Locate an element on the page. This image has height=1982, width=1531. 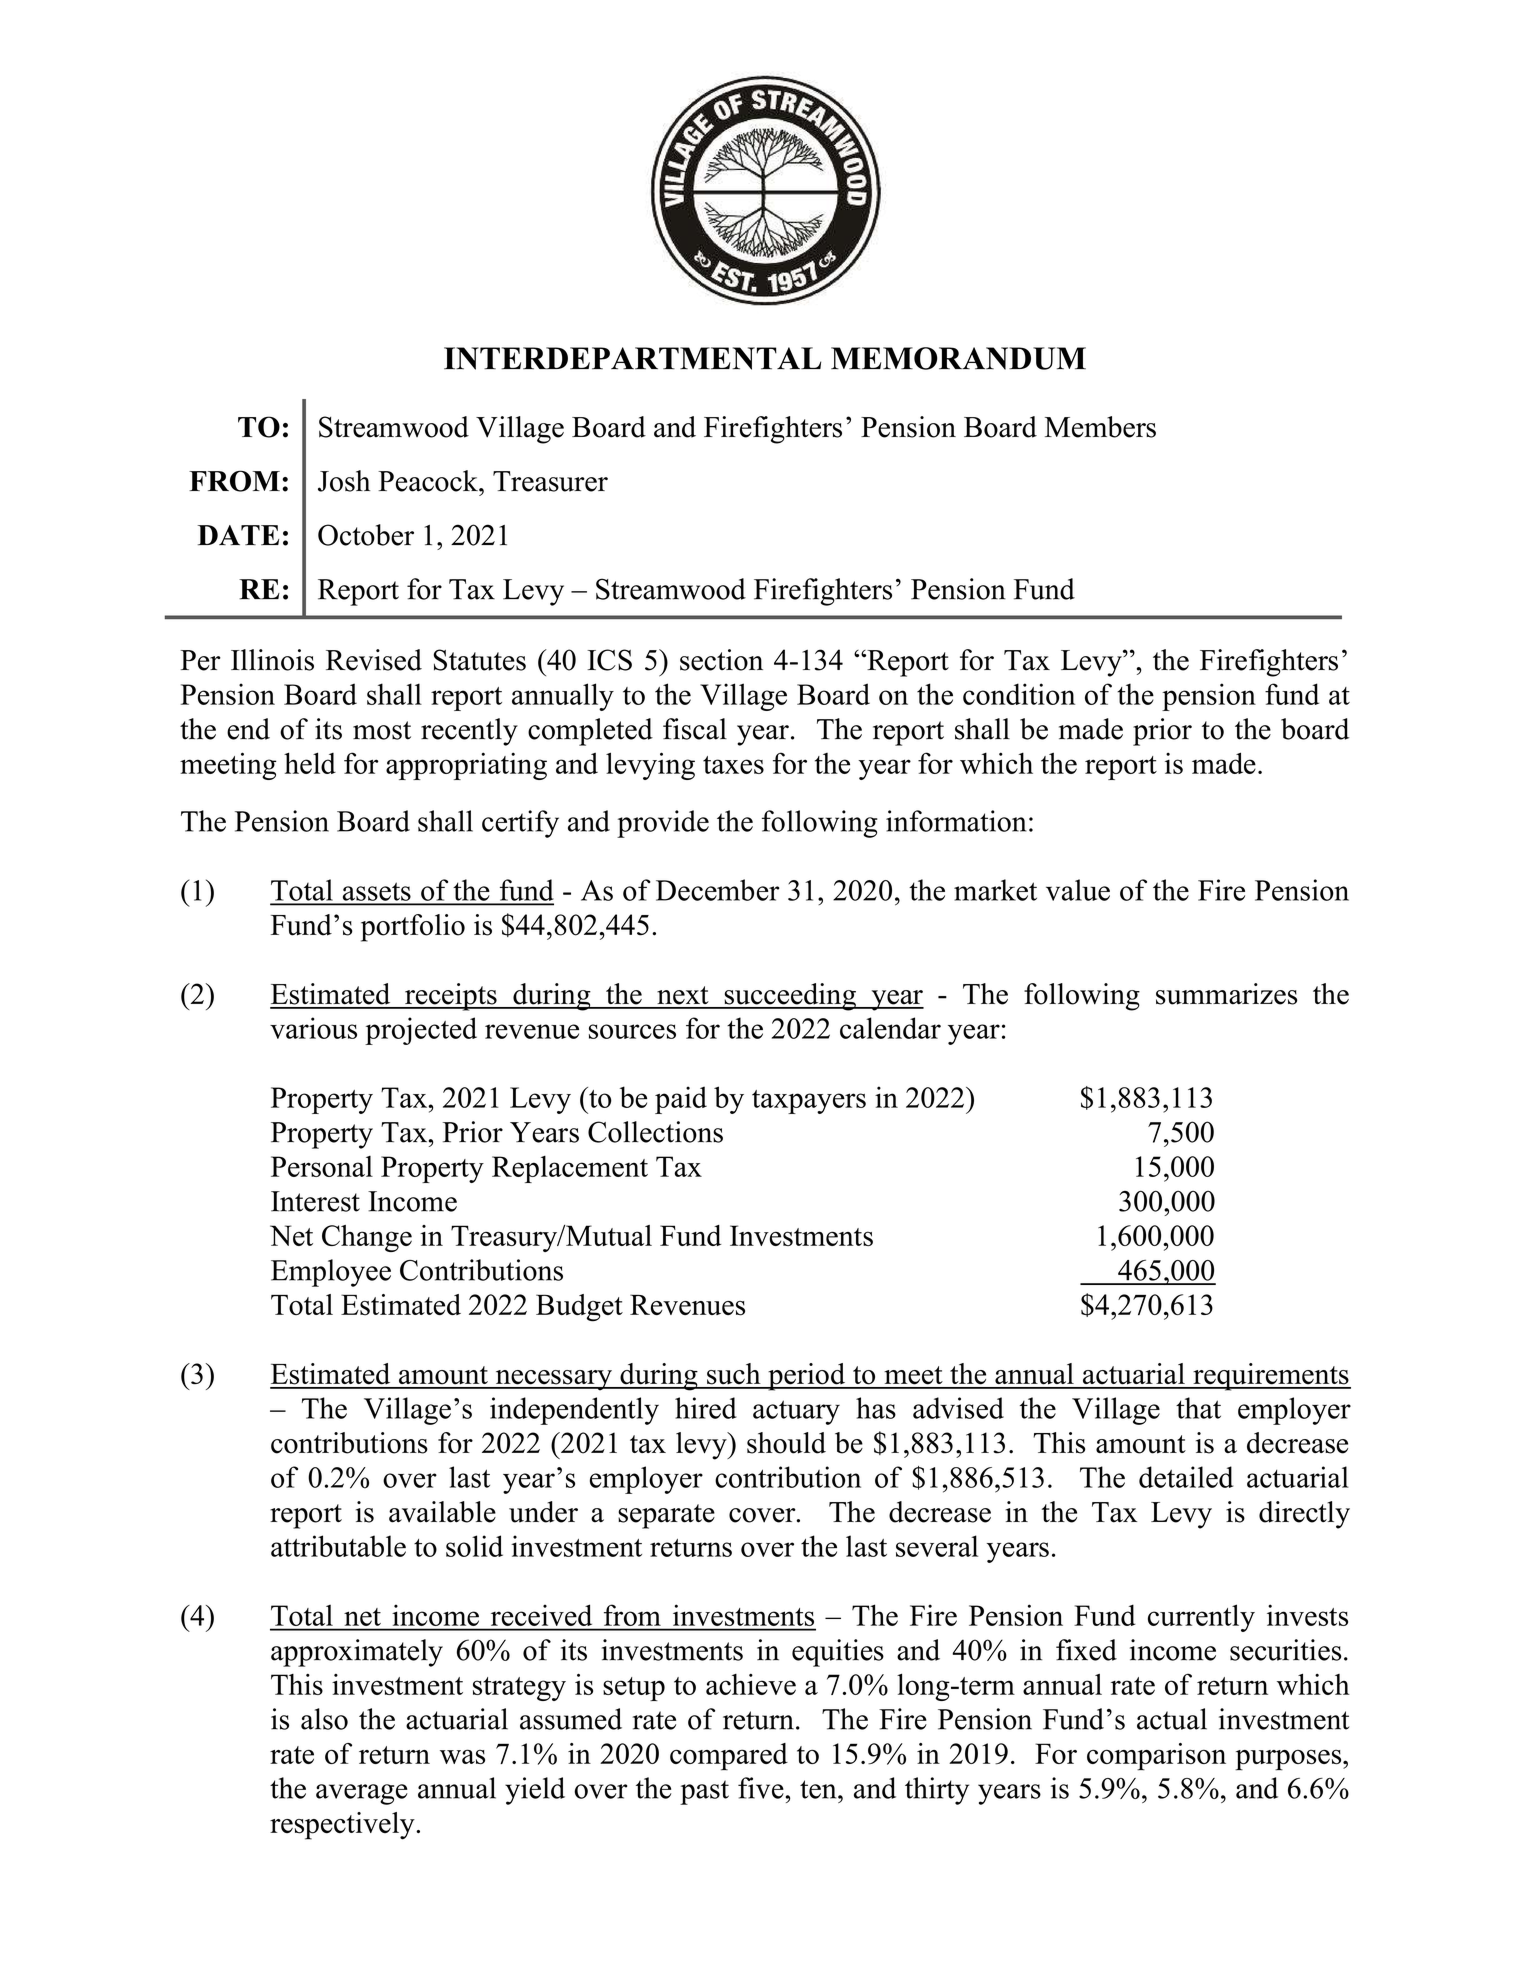
average is located at coordinates (362, 1794).
